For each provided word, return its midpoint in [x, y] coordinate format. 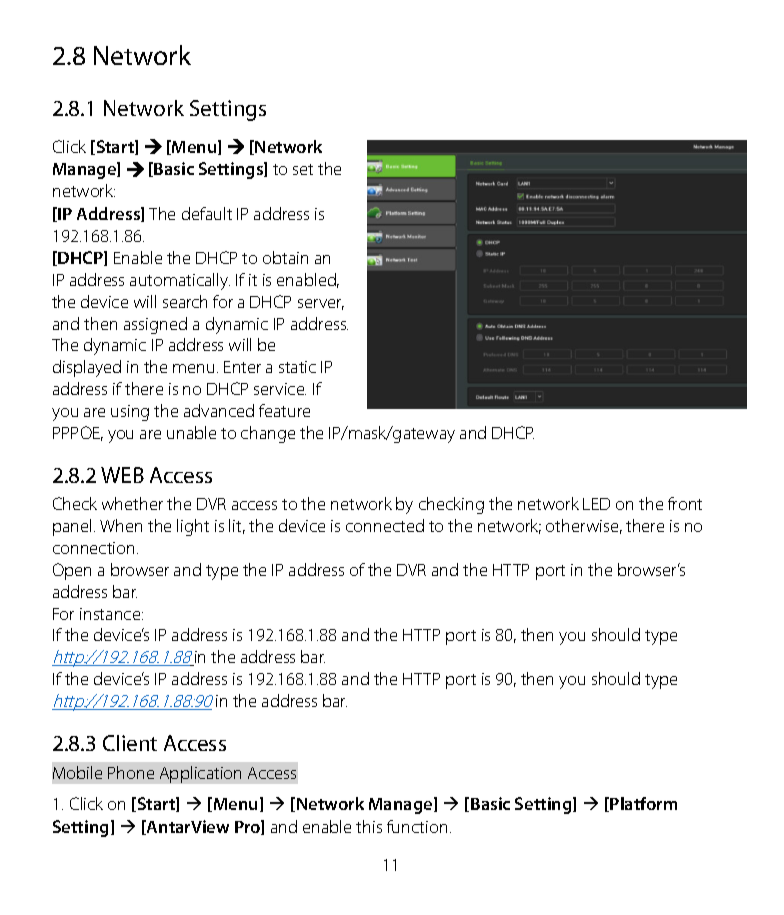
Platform [643, 803]
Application [200, 774]
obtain [285, 257]
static [297, 367]
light [193, 527]
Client [130, 743]
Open [72, 571]
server [321, 304]
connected [385, 525]
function [417, 826]
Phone [131, 772]
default [207, 213]
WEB [122, 475]
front [685, 503]
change [268, 434]
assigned [155, 325]
